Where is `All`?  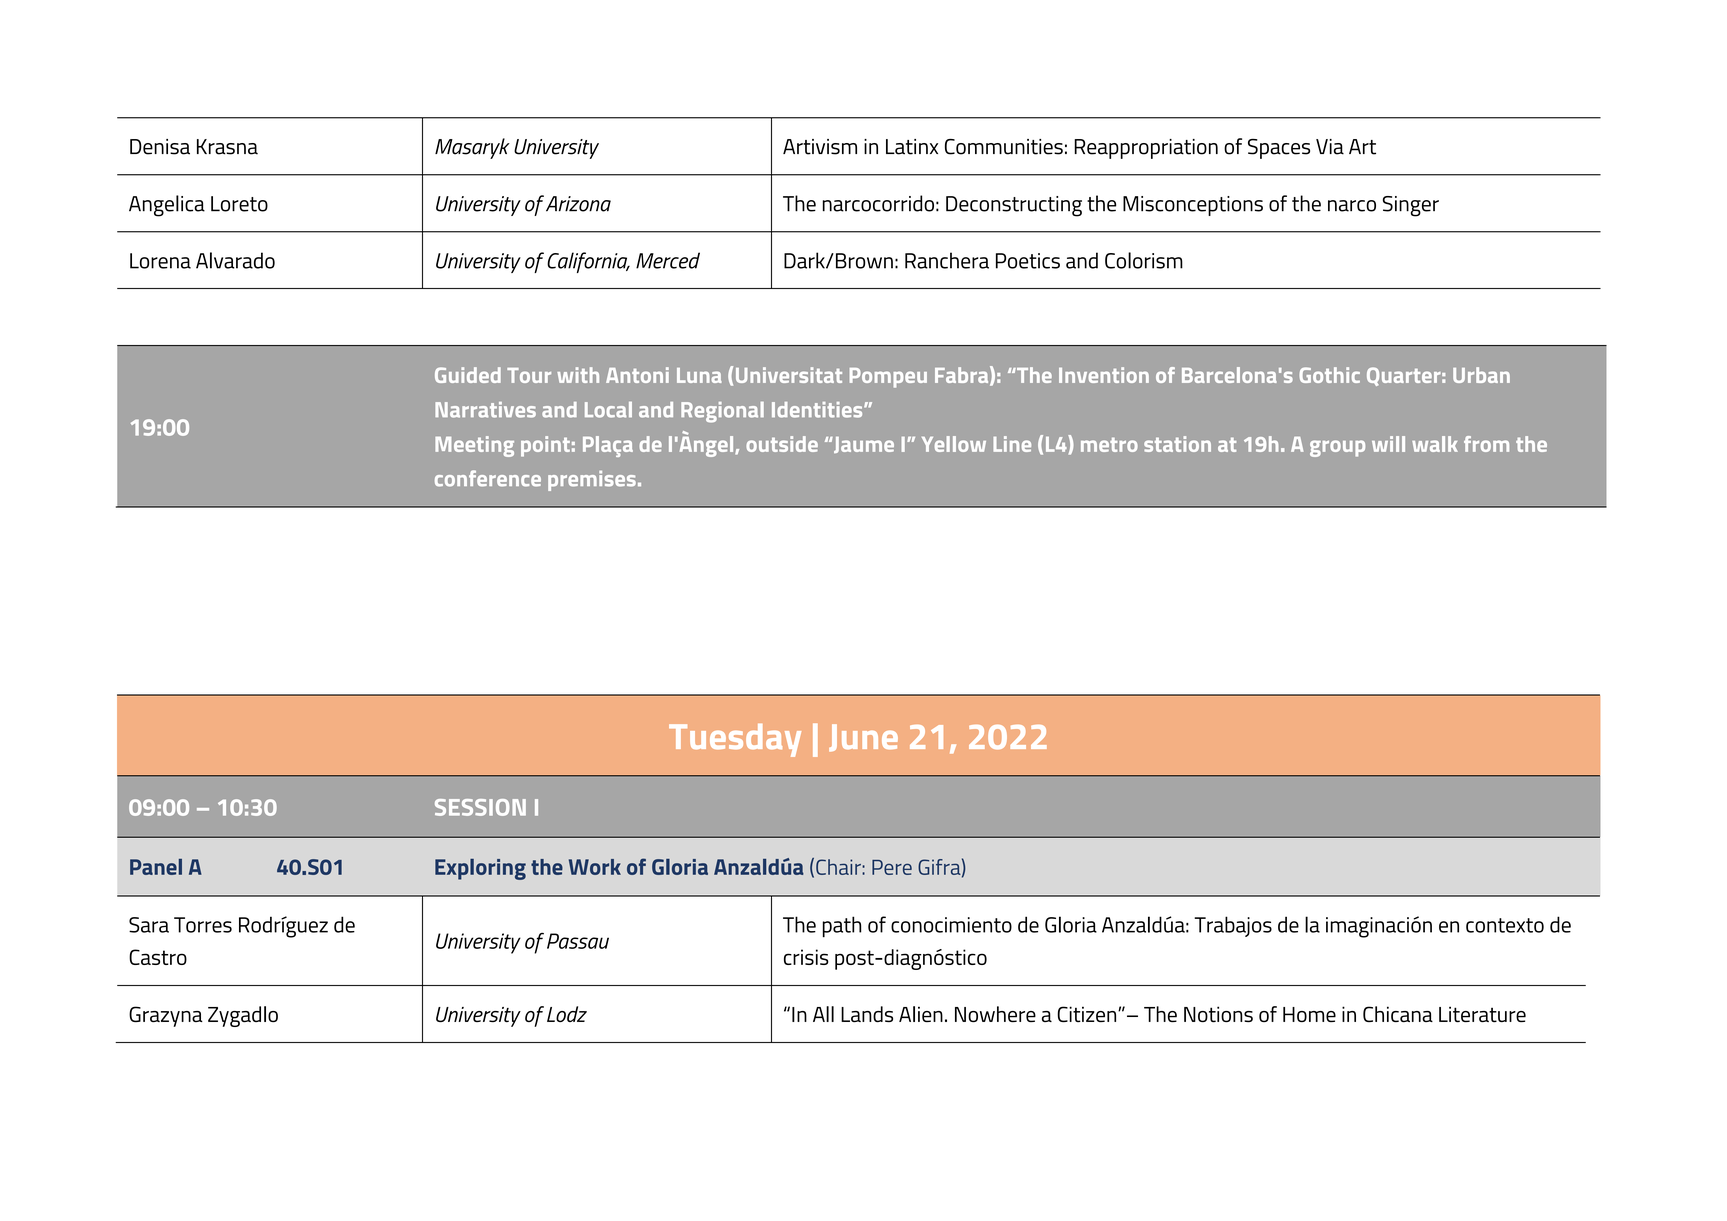 All is located at coordinates (823, 1014).
